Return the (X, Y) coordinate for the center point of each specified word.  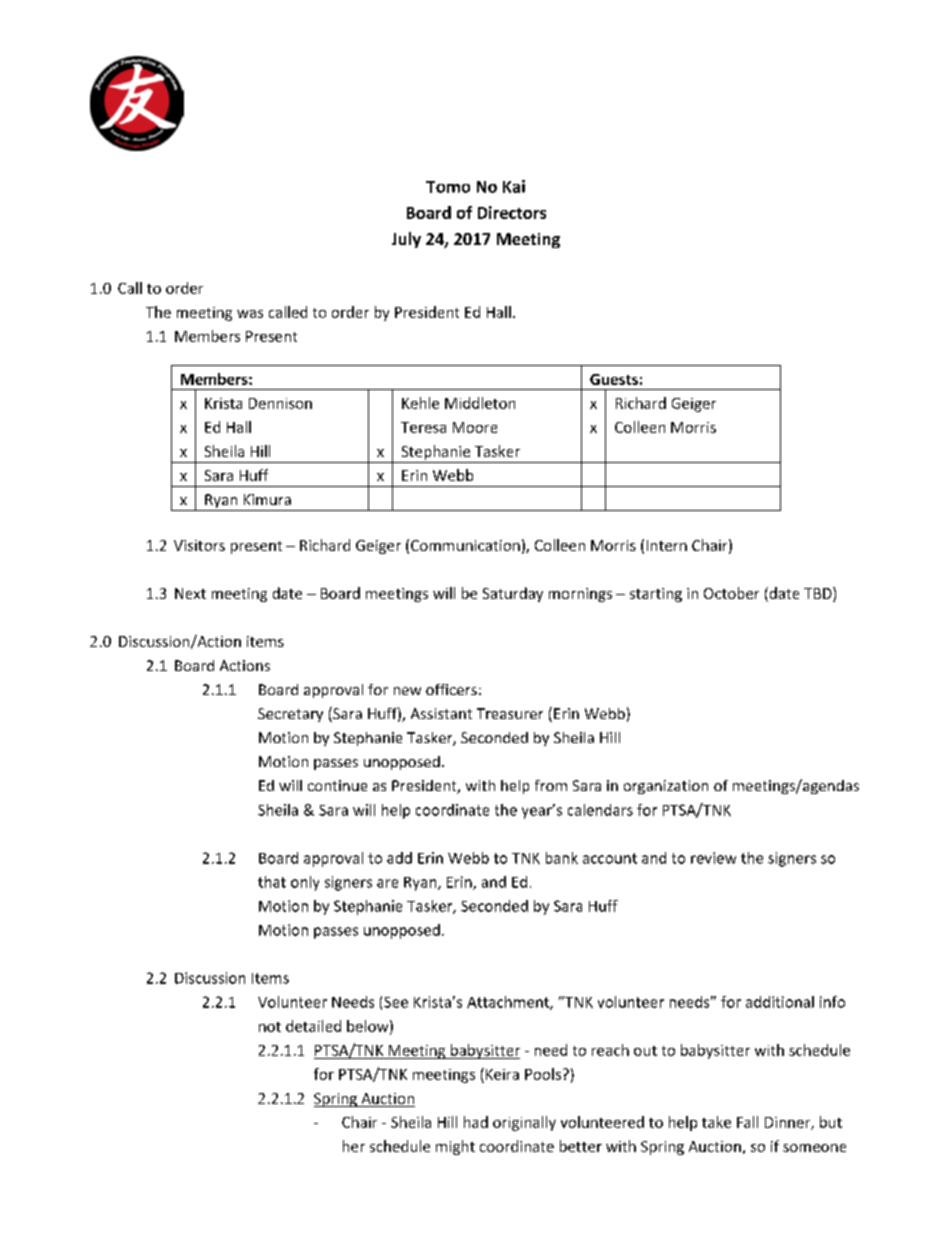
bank (562, 858)
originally (524, 1123)
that (272, 882)
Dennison (280, 403)
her (354, 1146)
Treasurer (510, 713)
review (713, 858)
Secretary (290, 715)
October (731, 593)
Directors (512, 212)
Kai (514, 186)
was (250, 314)
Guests (614, 379)
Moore (475, 427)
